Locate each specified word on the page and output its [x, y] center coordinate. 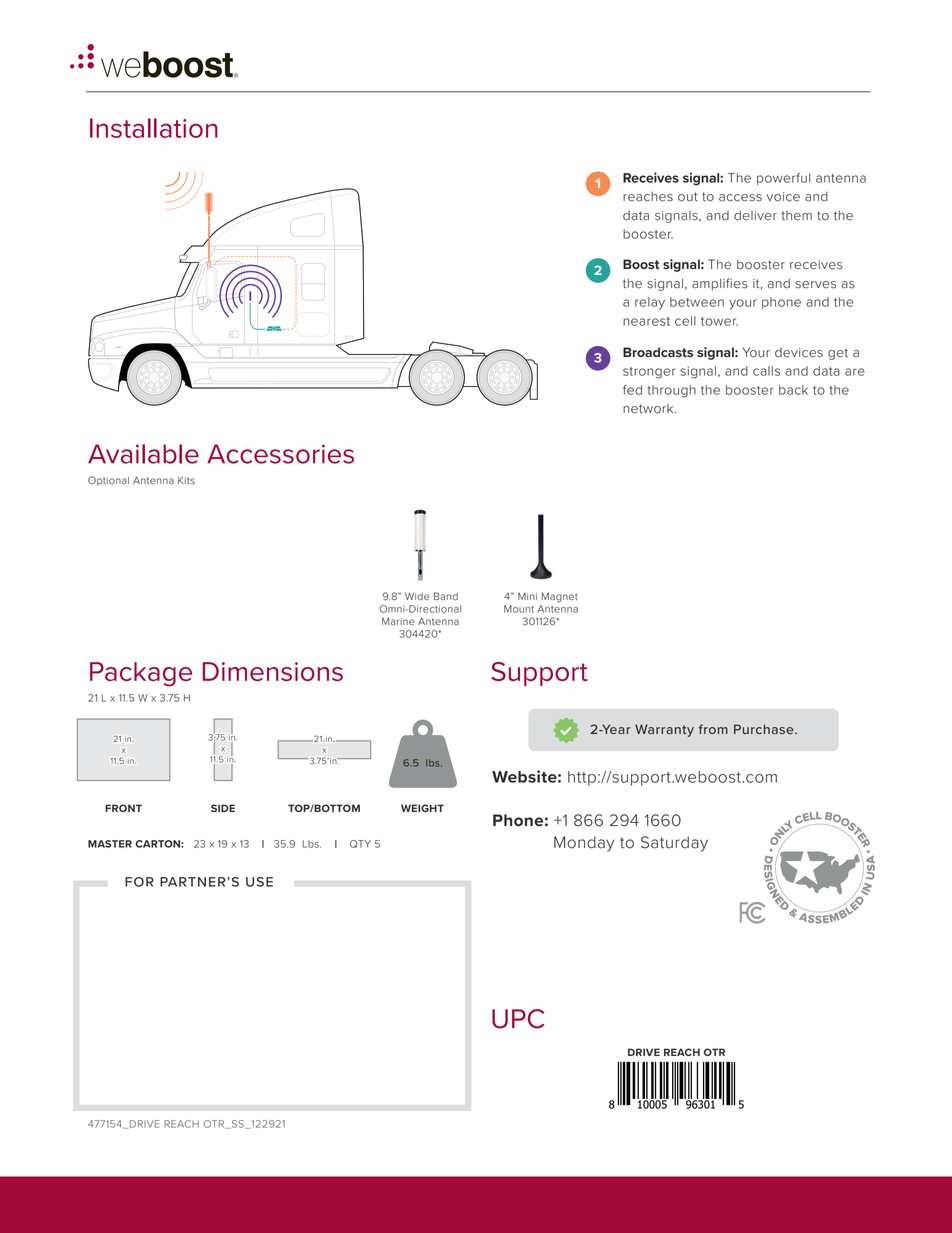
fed [632, 390]
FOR [139, 882]
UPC [518, 1019]
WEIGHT [422, 808]
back [793, 390]
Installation [154, 128]
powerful [783, 179]
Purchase [765, 729]
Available [143, 454]
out [688, 197]
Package [141, 674]
